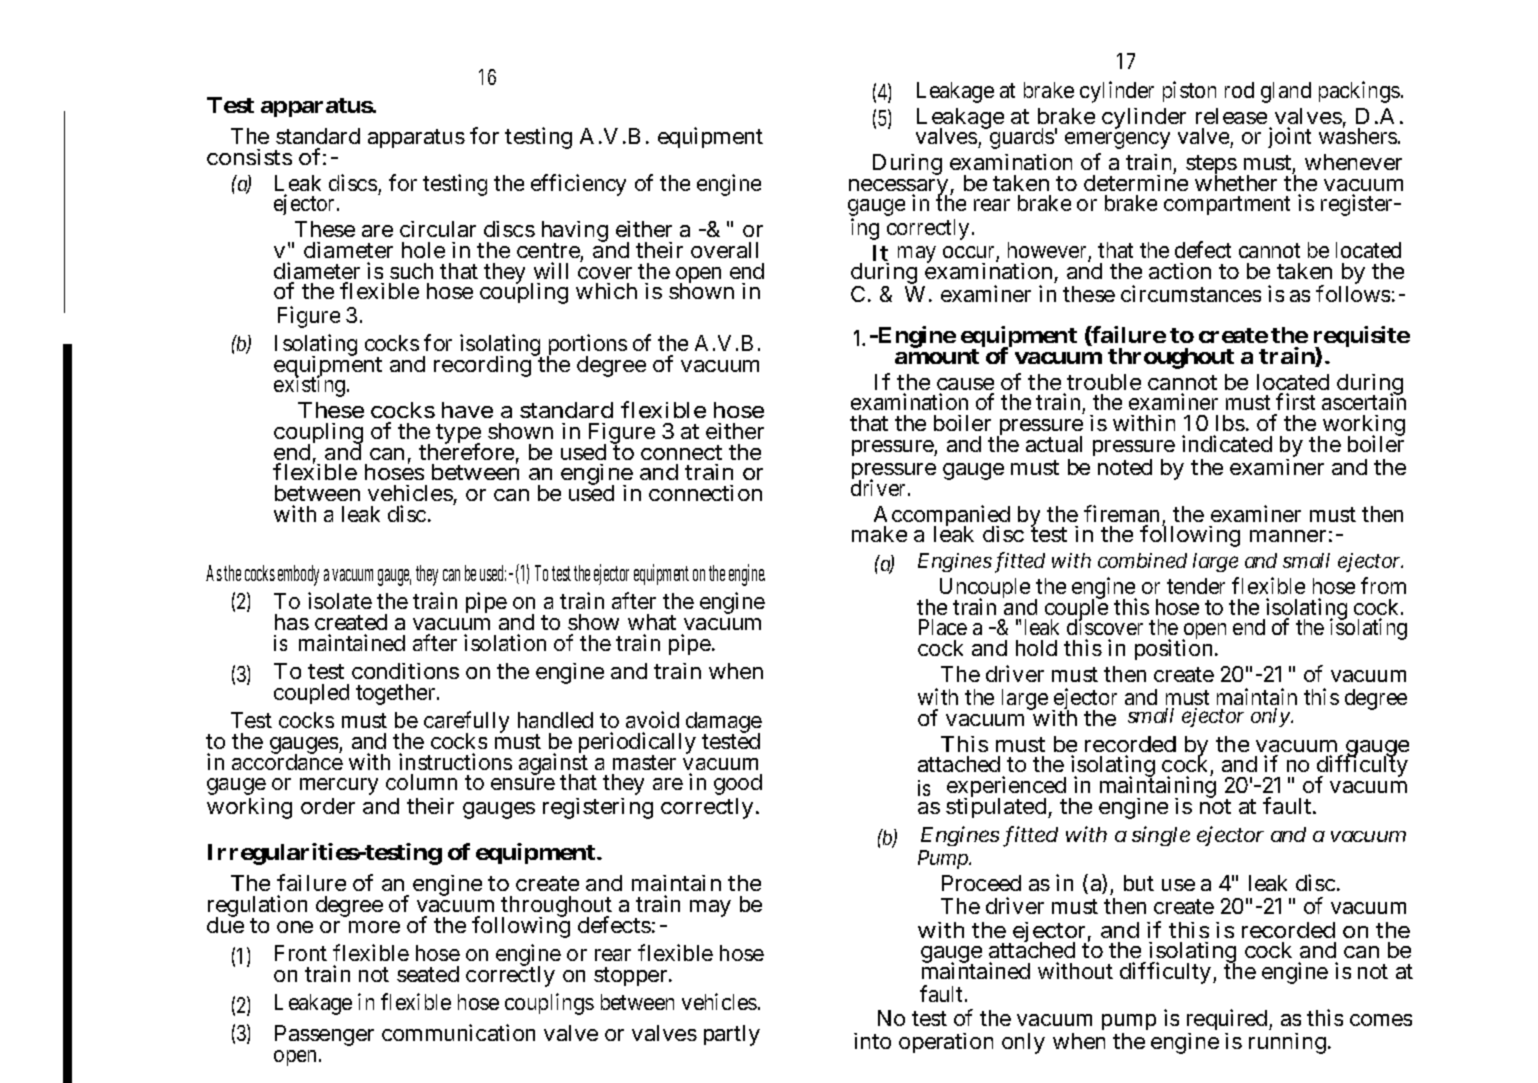 The image size is (1538, 1083). What do you see at coordinates (1231, 116) in the page?
I see `release` at bounding box center [1231, 116].
